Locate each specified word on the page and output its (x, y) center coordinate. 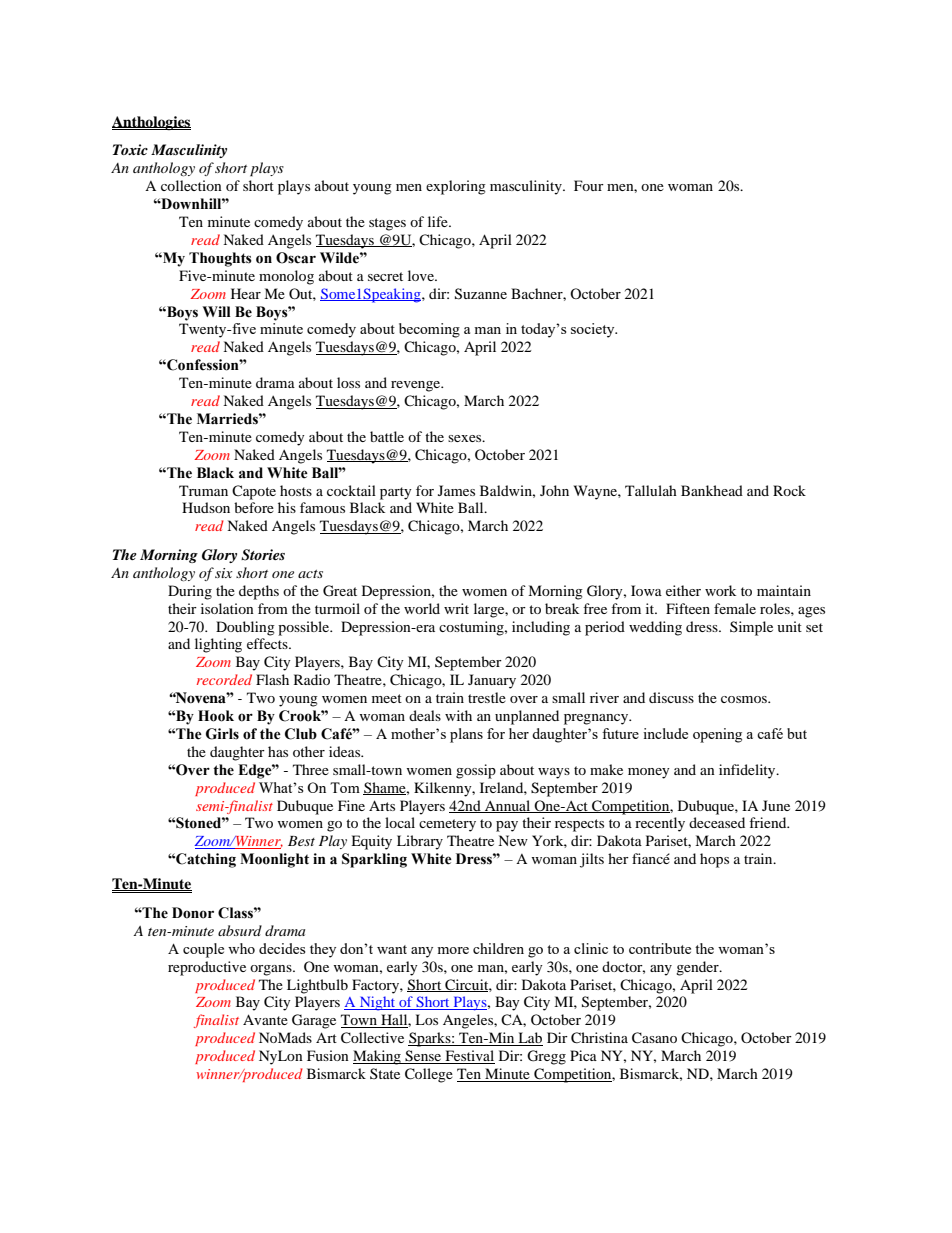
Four (589, 185)
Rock (789, 490)
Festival (469, 1057)
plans (466, 735)
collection (191, 185)
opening (717, 735)
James (456, 490)
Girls (222, 734)
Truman (203, 490)
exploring (456, 187)
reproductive (207, 968)
